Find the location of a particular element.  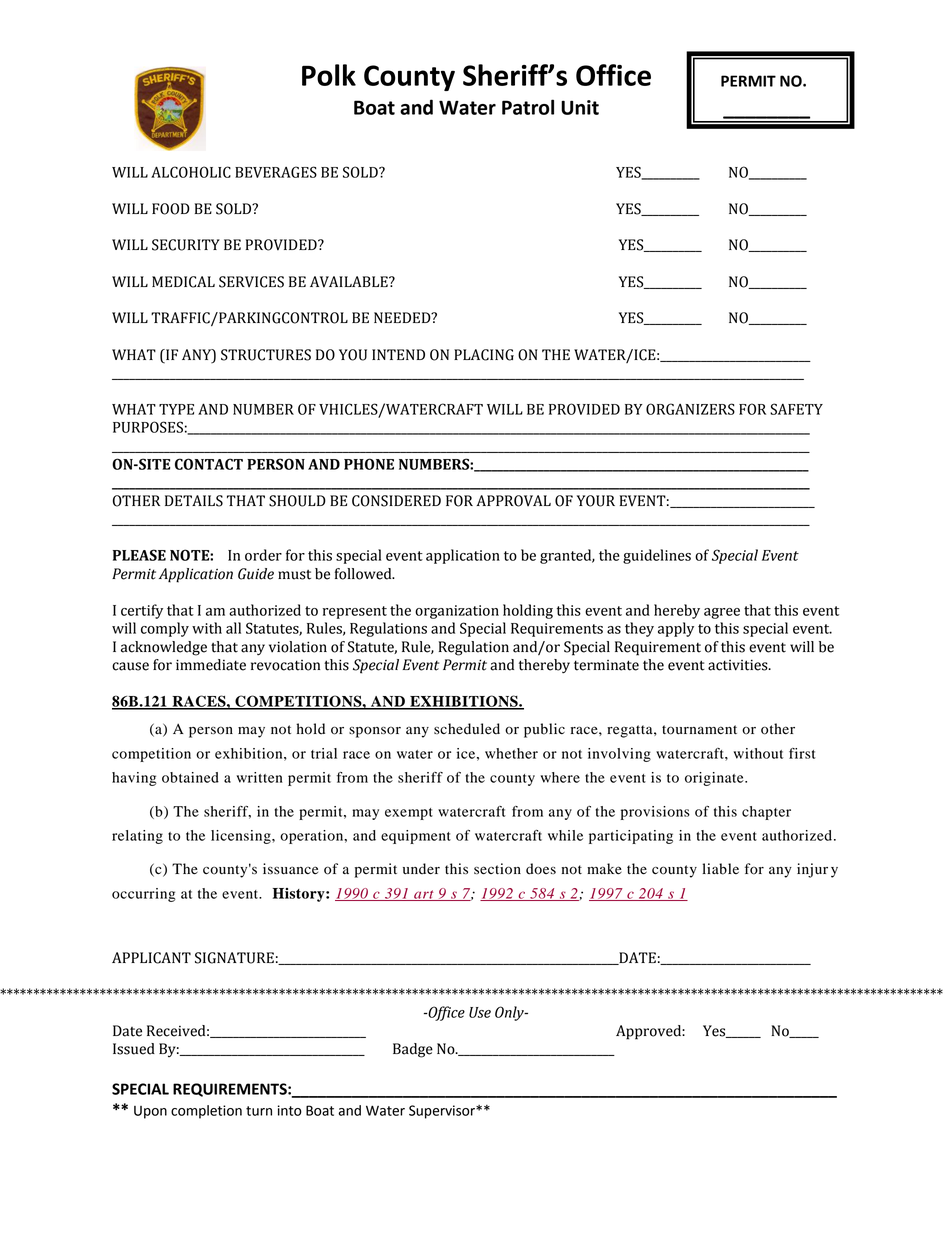

scheduled is located at coordinates (467, 729).
